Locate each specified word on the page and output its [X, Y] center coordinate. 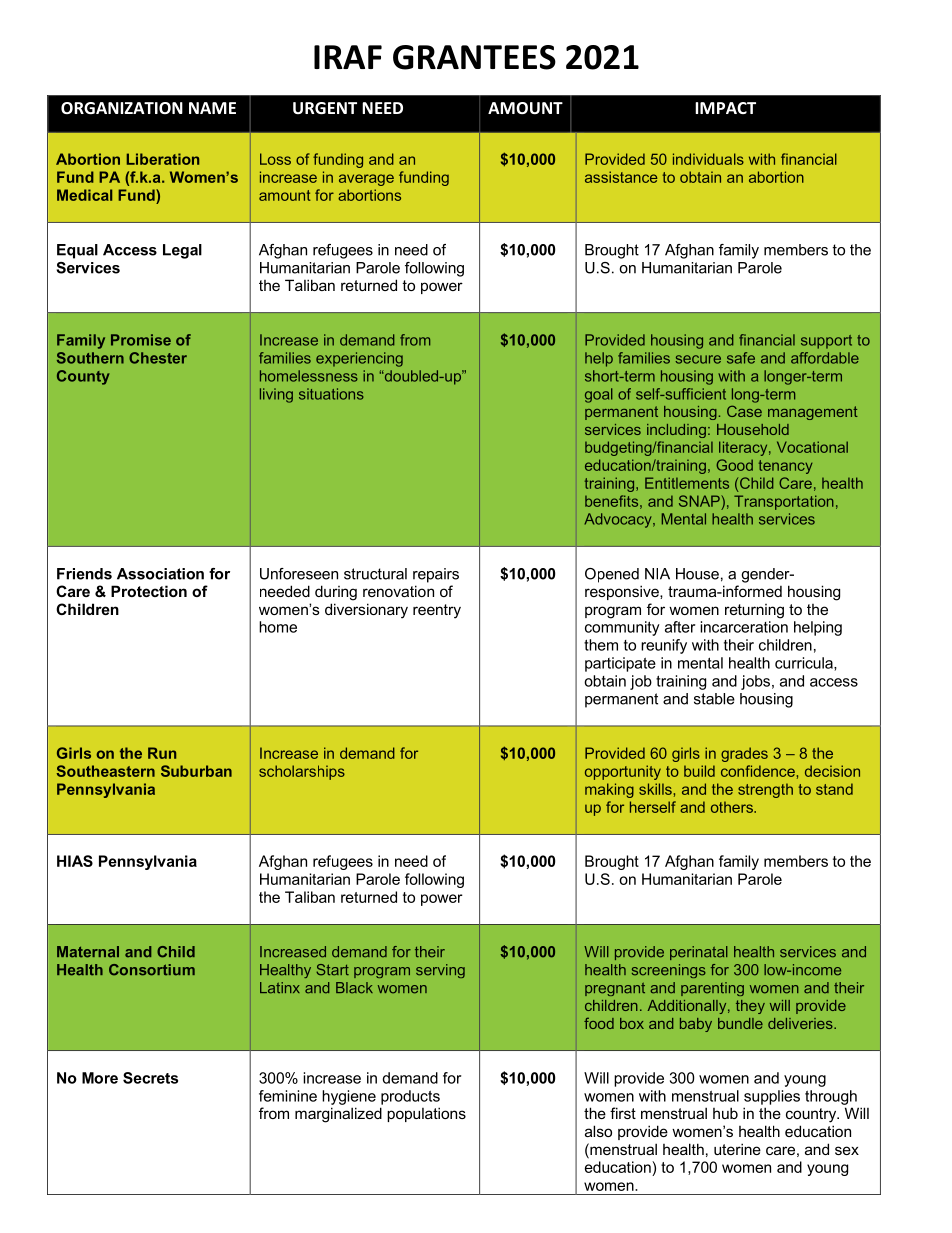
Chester [158, 358]
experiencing [359, 359]
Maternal [88, 952]
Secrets [150, 1078]
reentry [437, 611]
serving [440, 971]
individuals [708, 159]
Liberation [163, 159]
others [733, 807]
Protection [149, 591]
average [366, 180]
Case [744, 411]
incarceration [744, 627]
